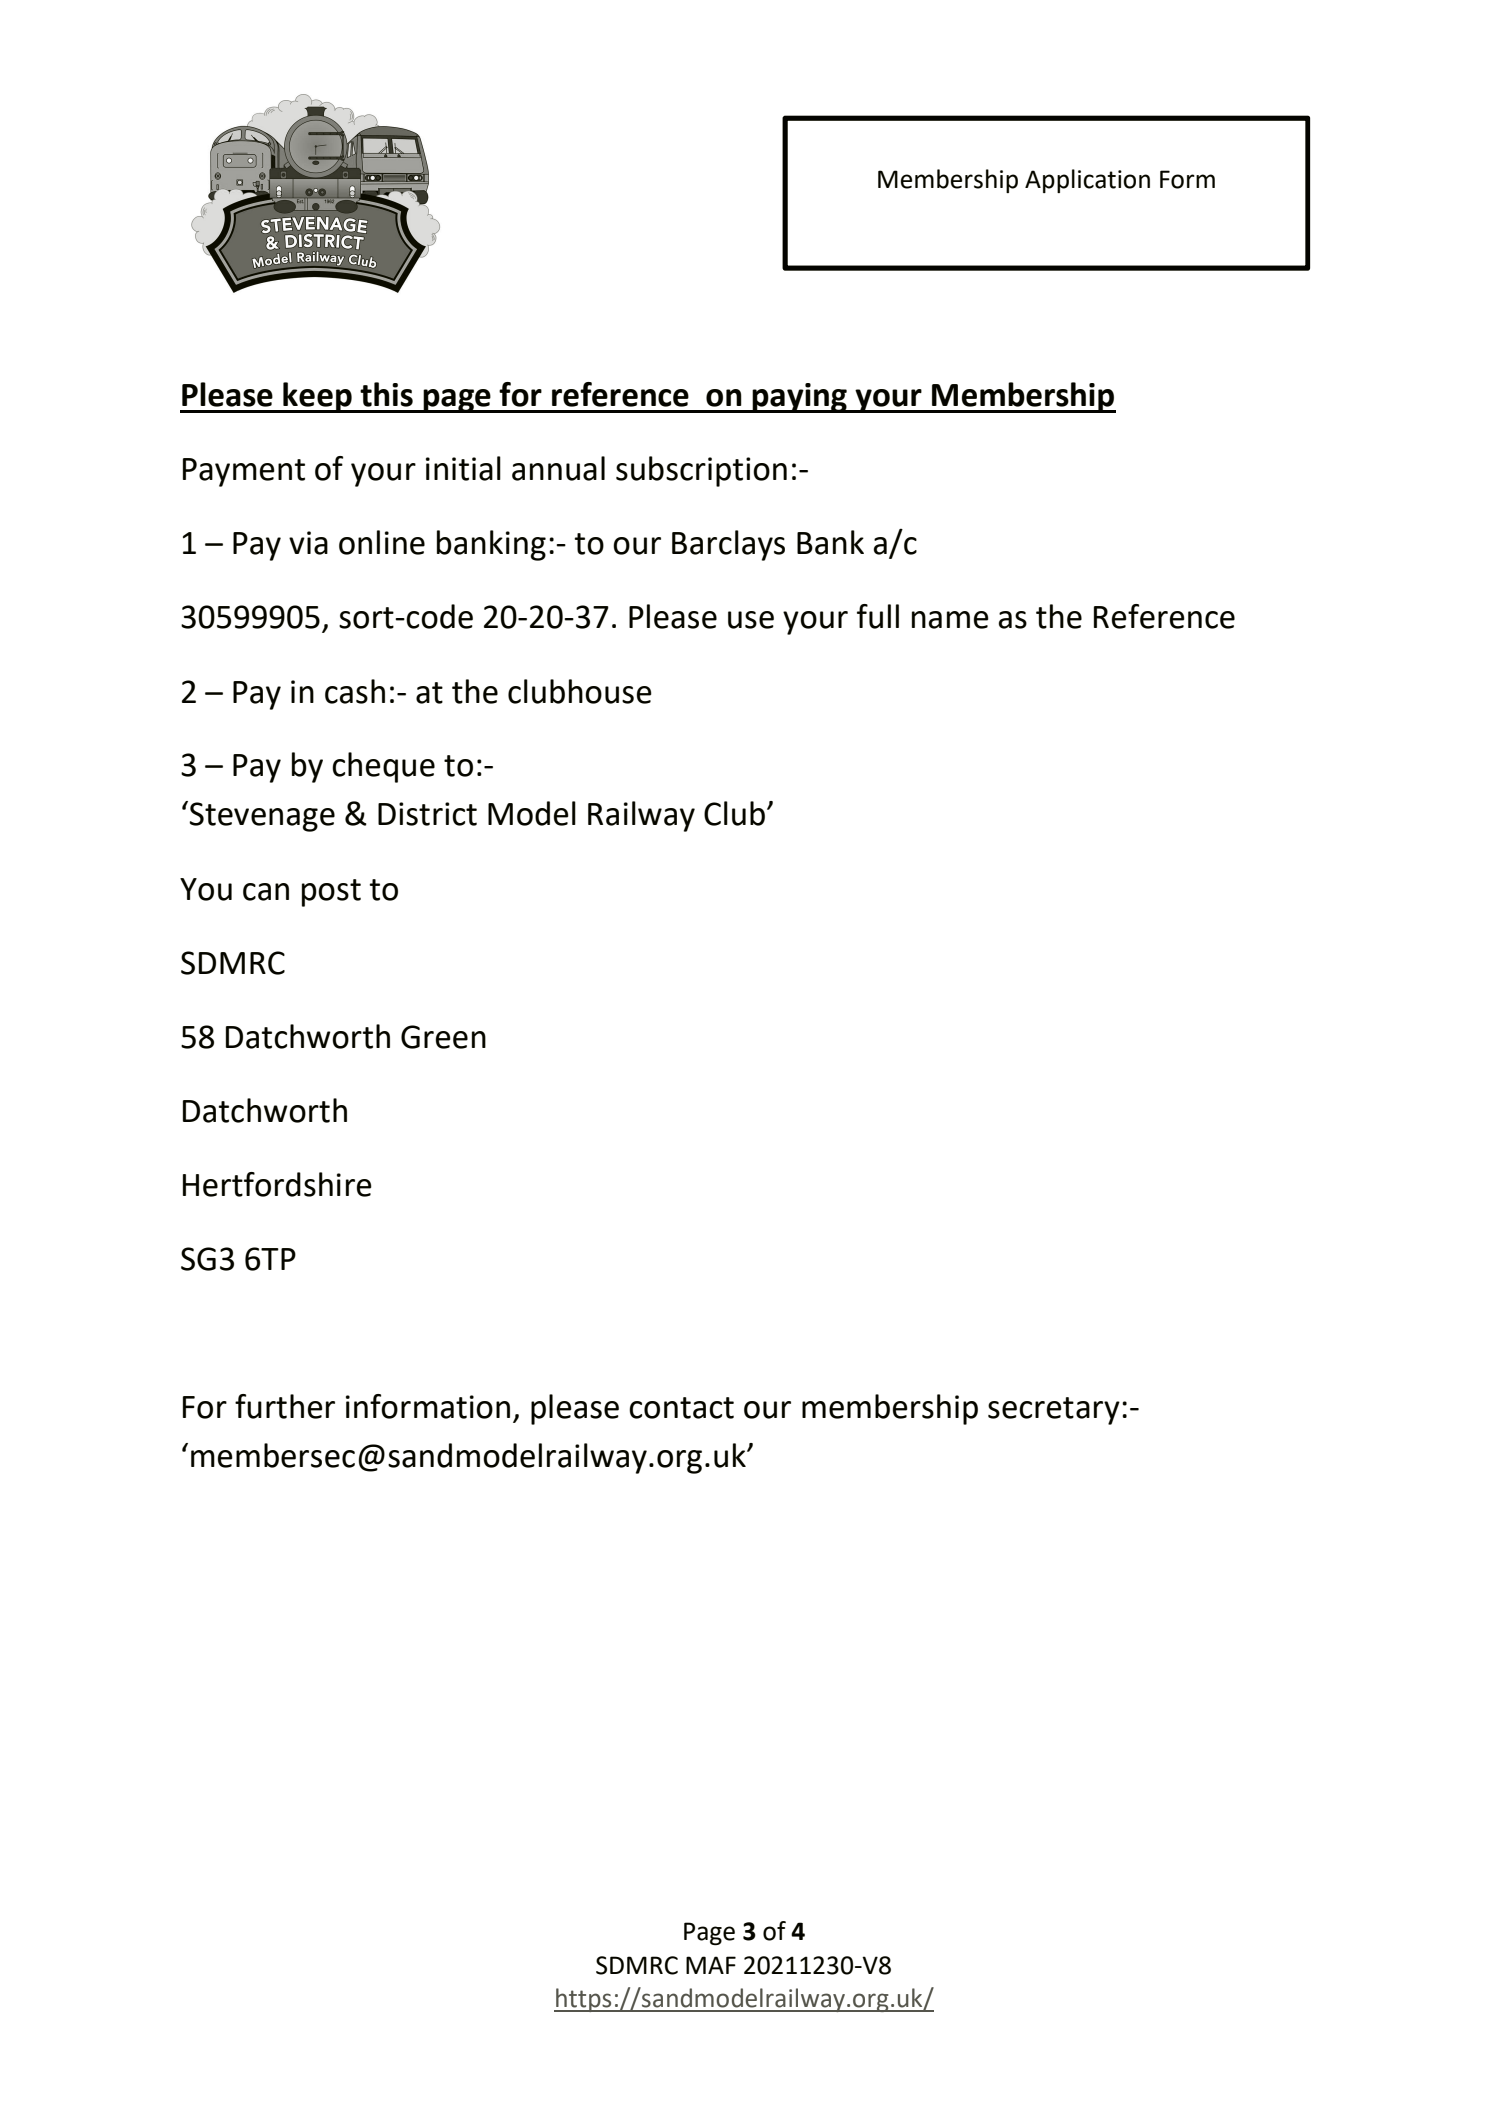  Describe the element at coordinates (681, 1408) in the image. I see `contact` at that location.
